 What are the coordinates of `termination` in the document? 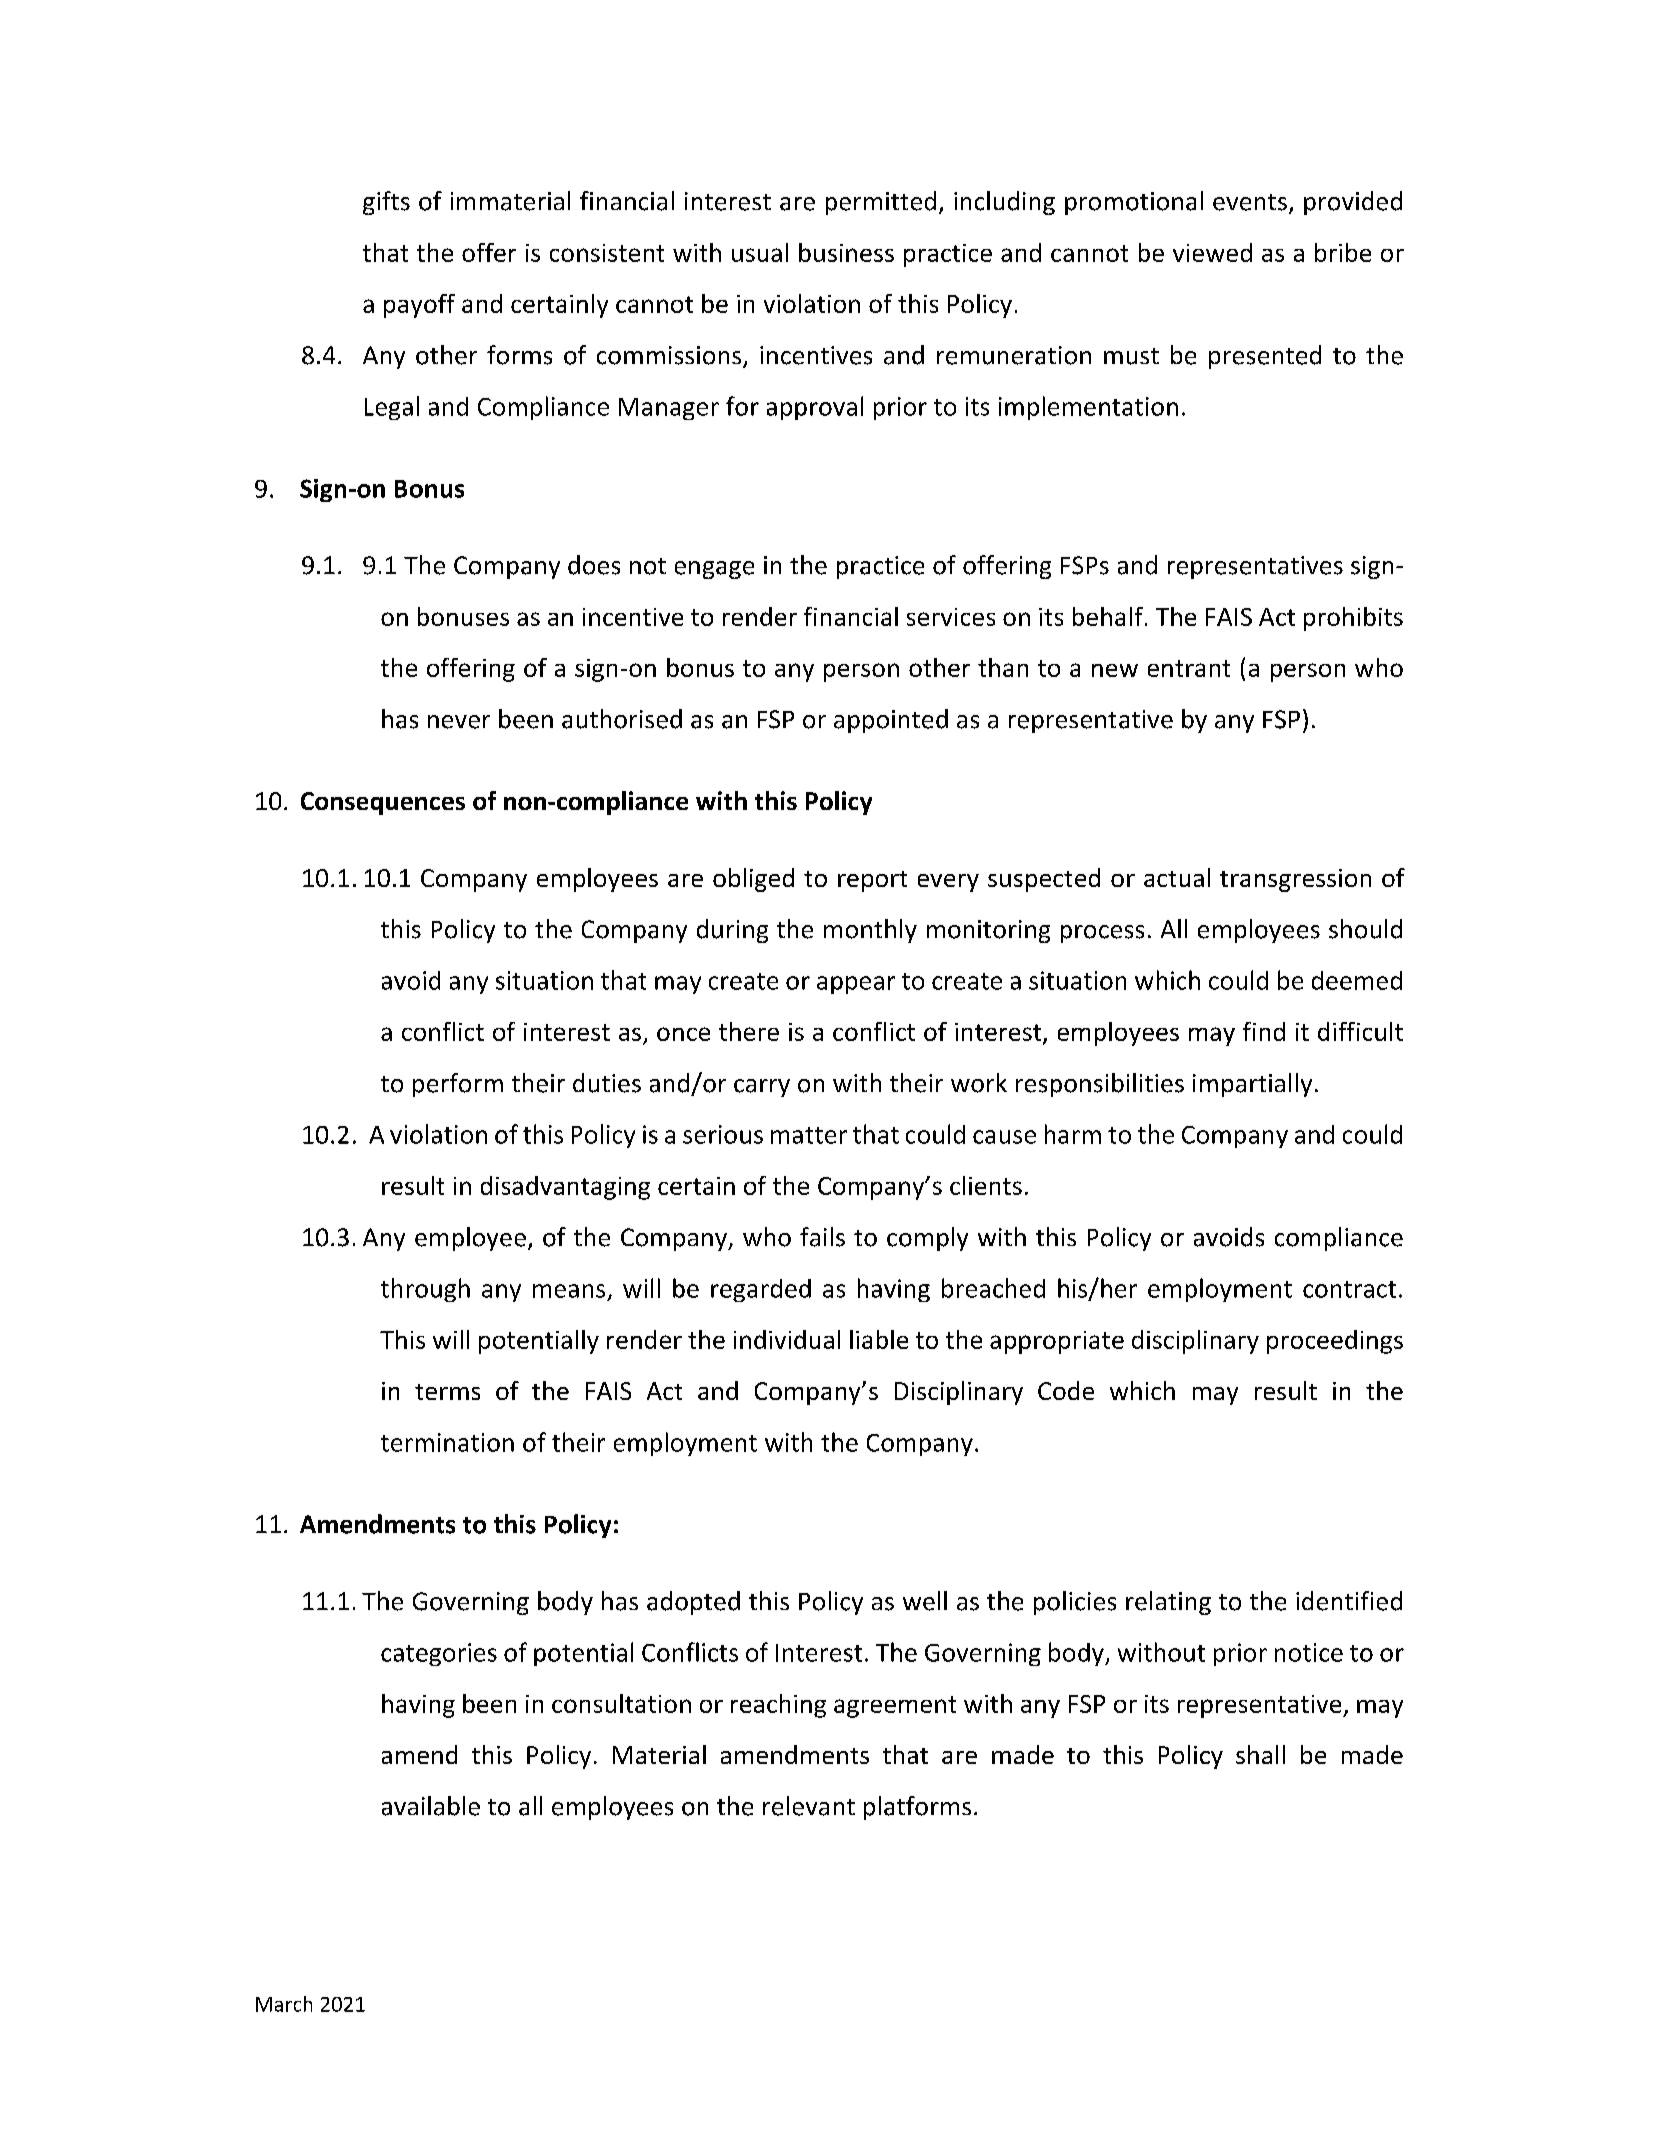 It's located at (447, 1442).
